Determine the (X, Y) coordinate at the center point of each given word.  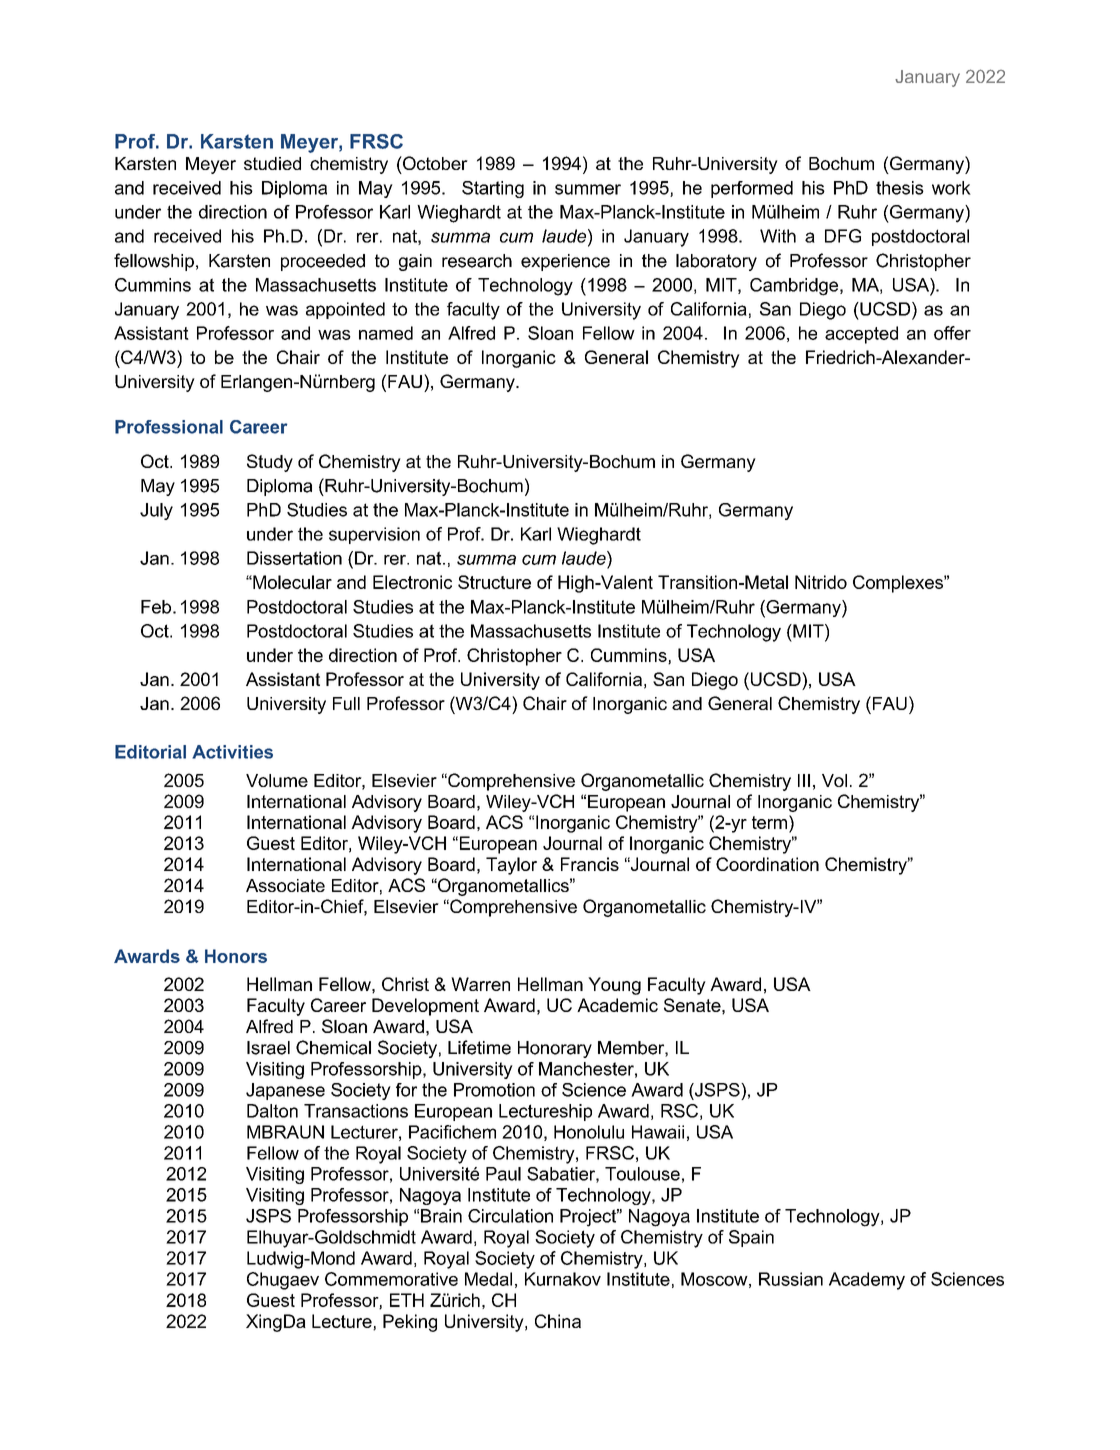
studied (272, 163)
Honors (236, 956)
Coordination (767, 864)
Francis (590, 864)
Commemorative (391, 1279)
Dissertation (294, 558)
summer (588, 189)
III (804, 780)
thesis (900, 188)
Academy (867, 1281)
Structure (494, 582)
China (558, 1321)
